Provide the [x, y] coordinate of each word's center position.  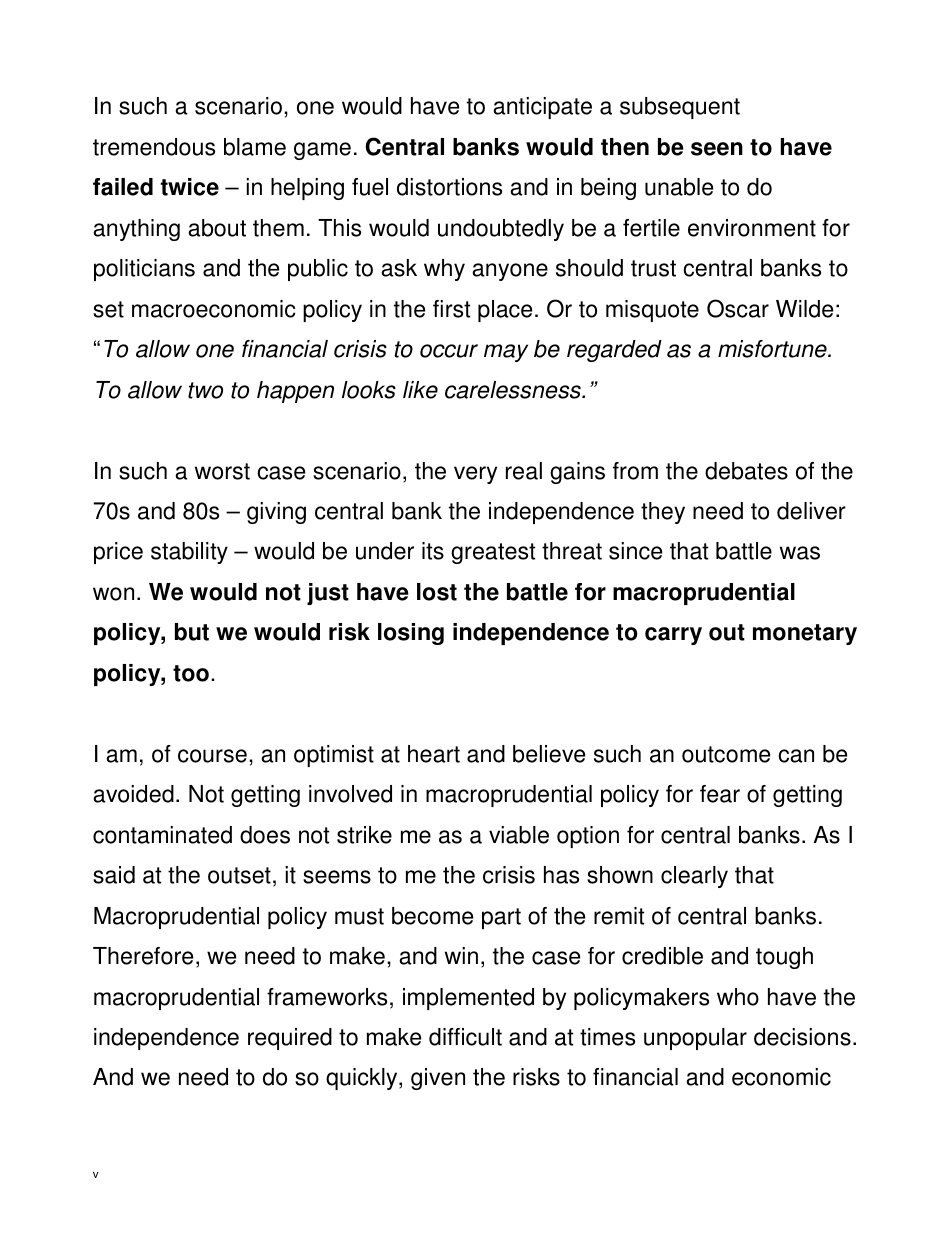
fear [720, 794]
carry [673, 636]
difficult [465, 1037]
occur [449, 351]
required [290, 1039]
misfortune [773, 349]
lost [437, 592]
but [192, 632]
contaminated [162, 835]
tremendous [154, 147]
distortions [449, 187]
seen [717, 149]
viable [519, 835]
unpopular [695, 1039]
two [205, 390]
